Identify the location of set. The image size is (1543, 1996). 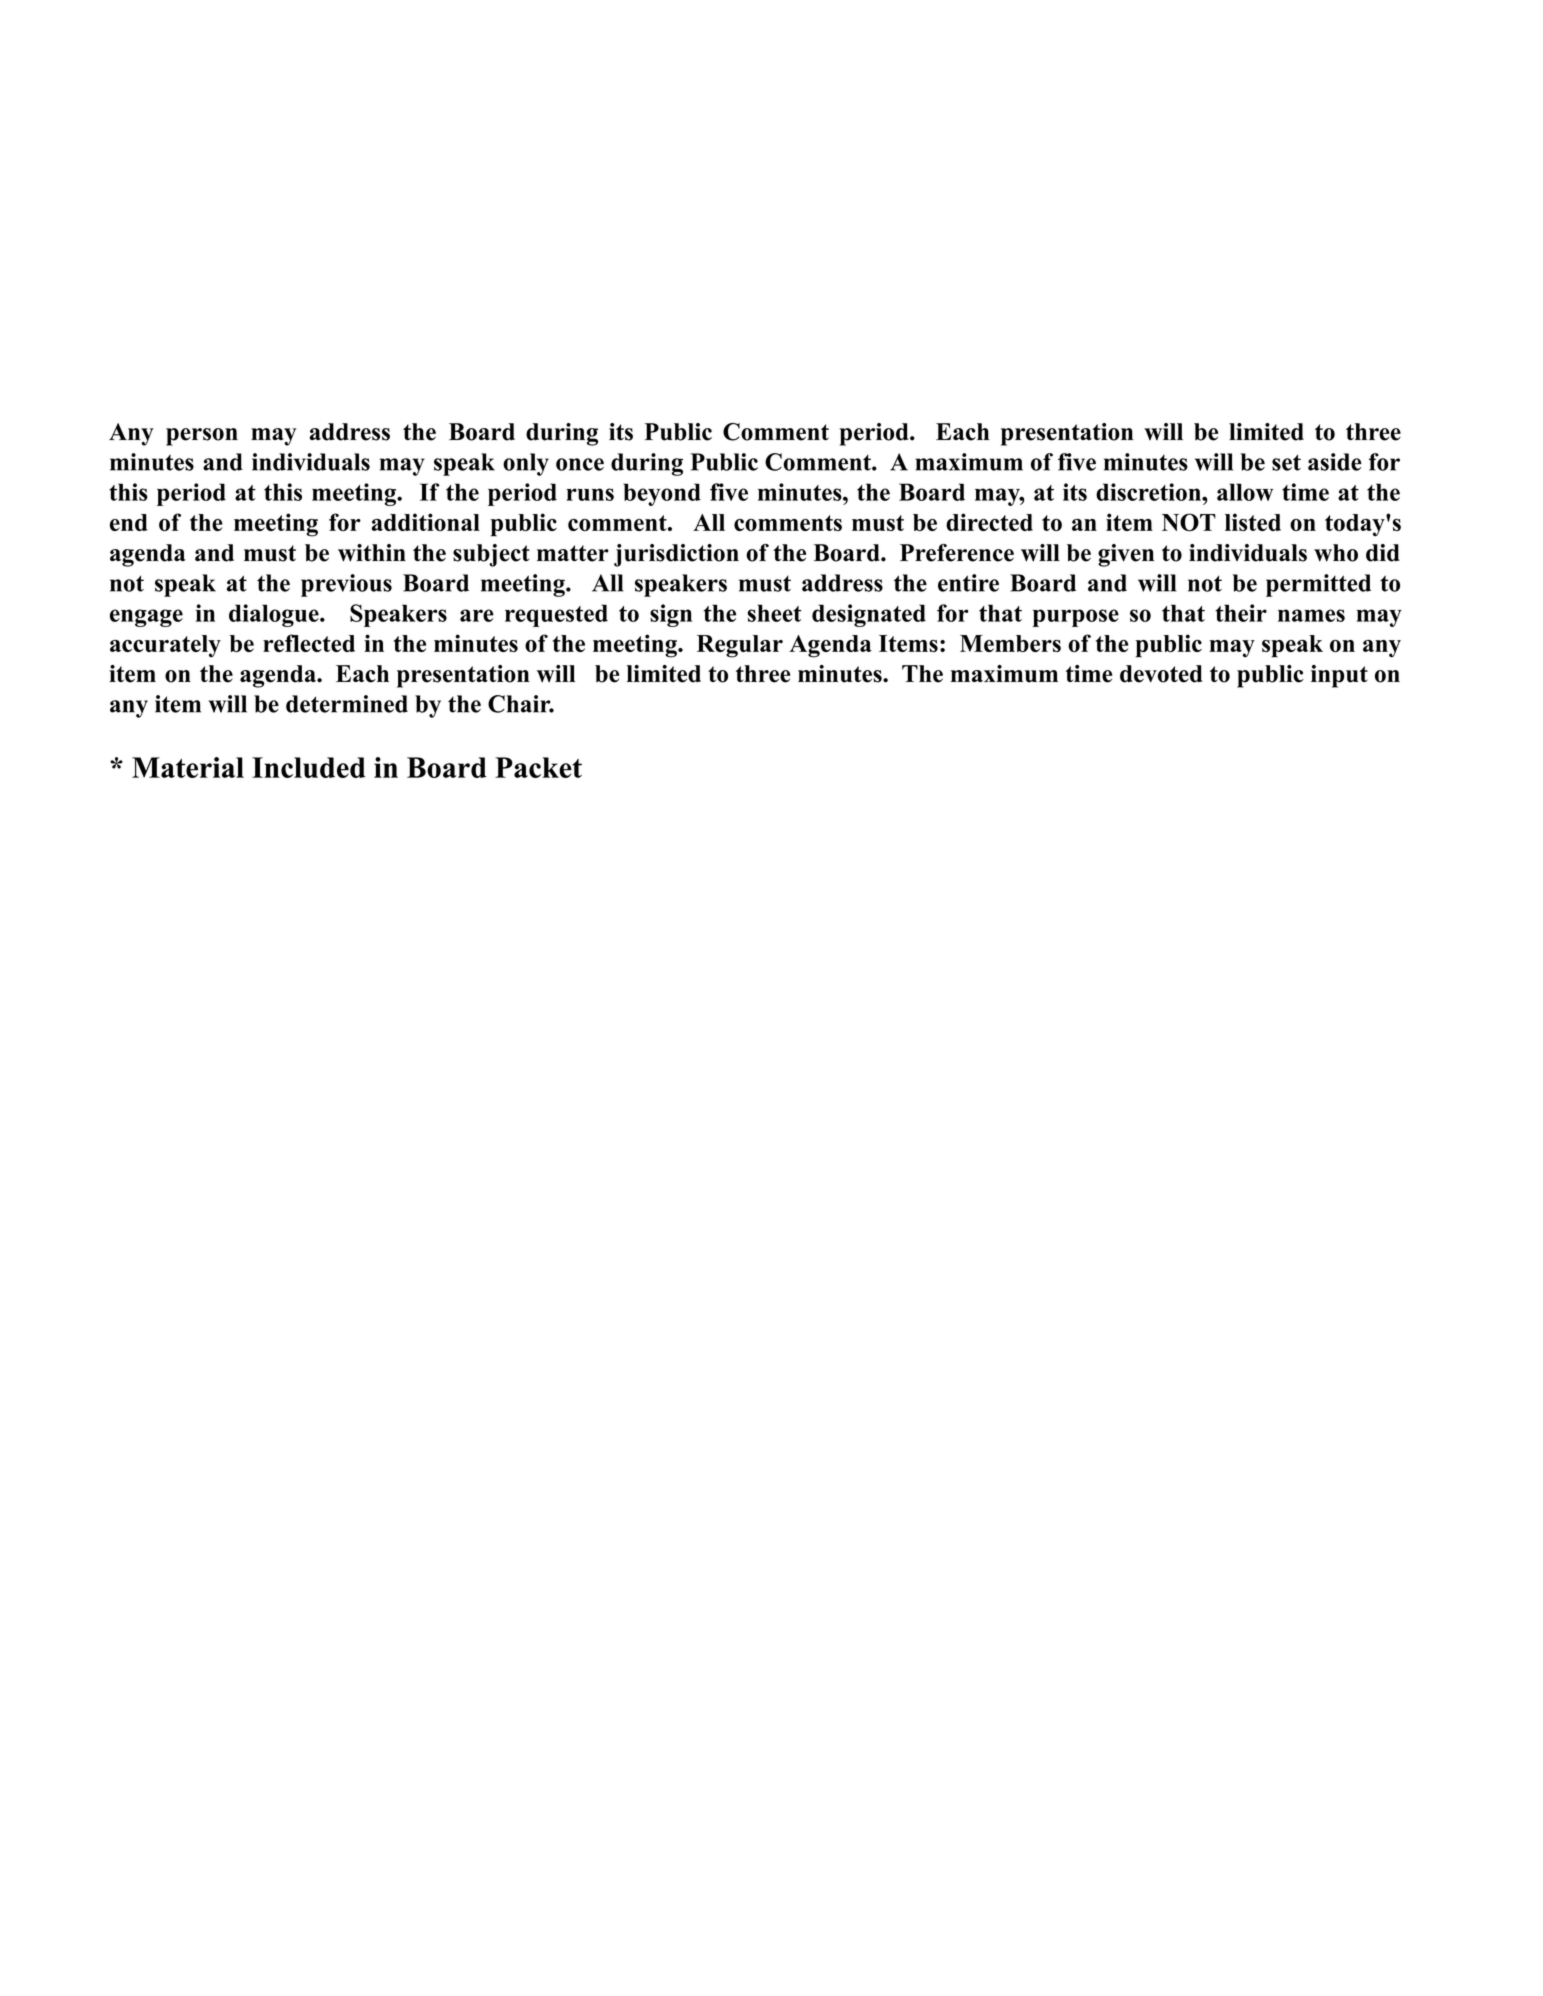
(1286, 462).
